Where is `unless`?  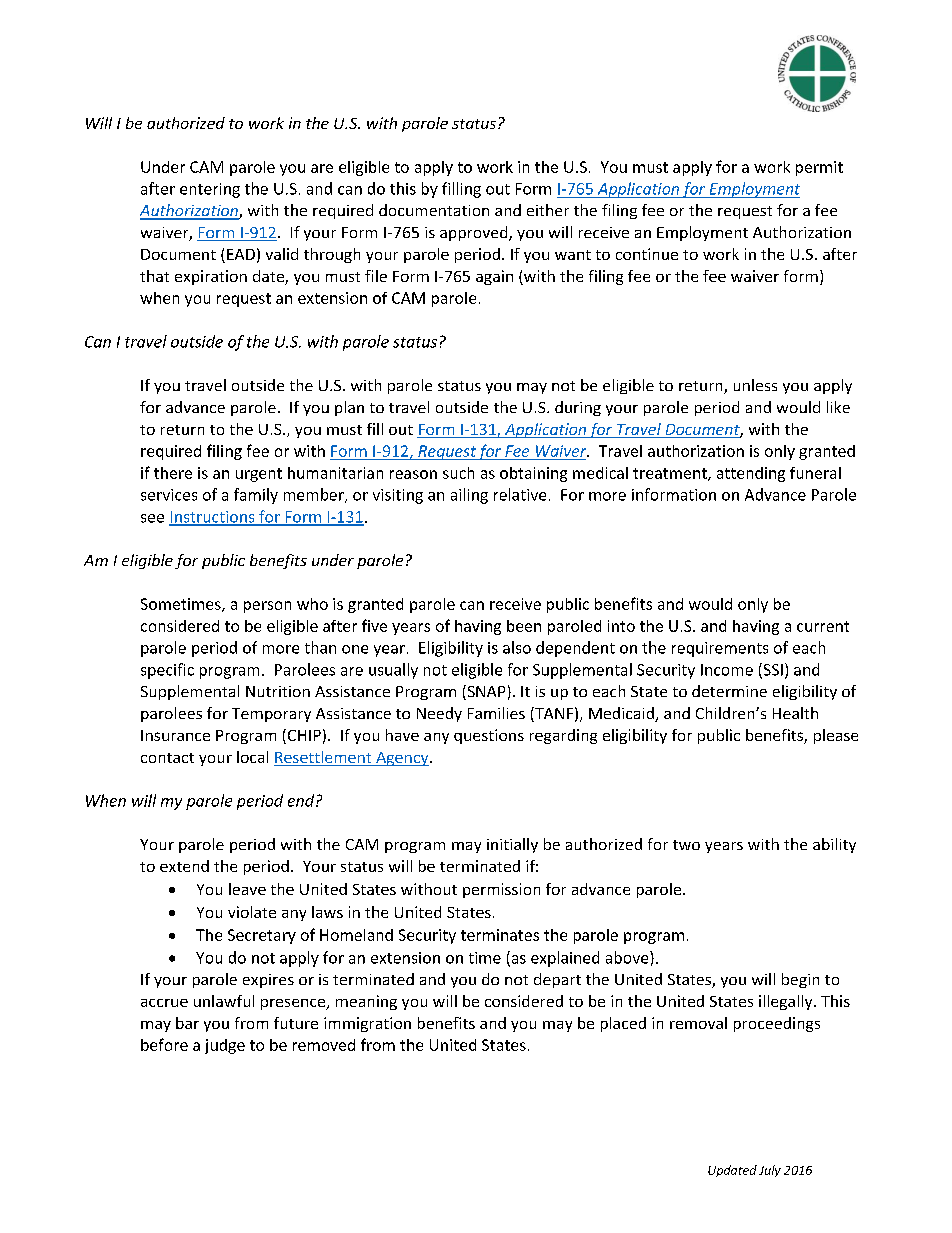 unless is located at coordinates (755, 385).
